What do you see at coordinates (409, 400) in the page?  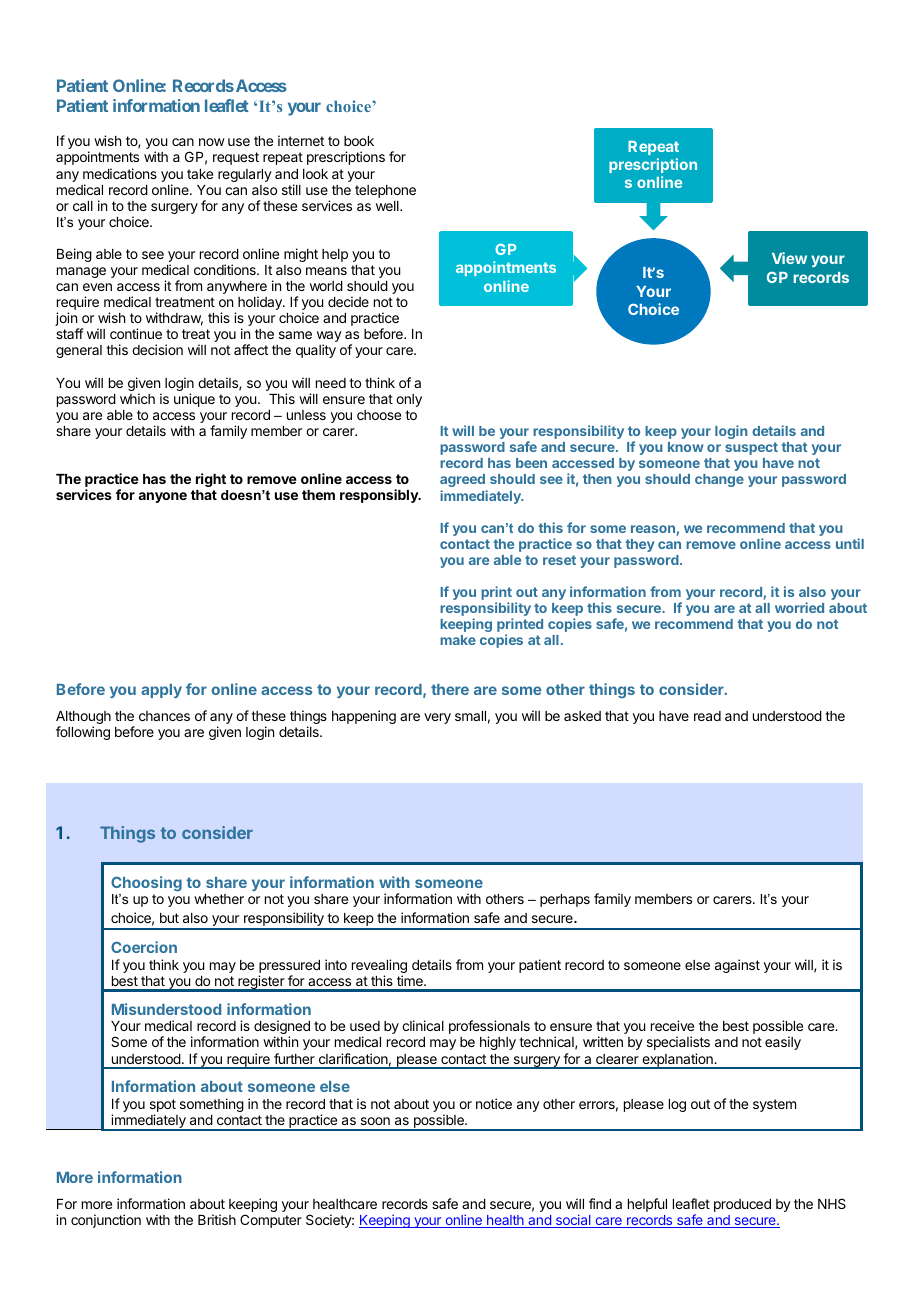 I see `only` at bounding box center [409, 400].
